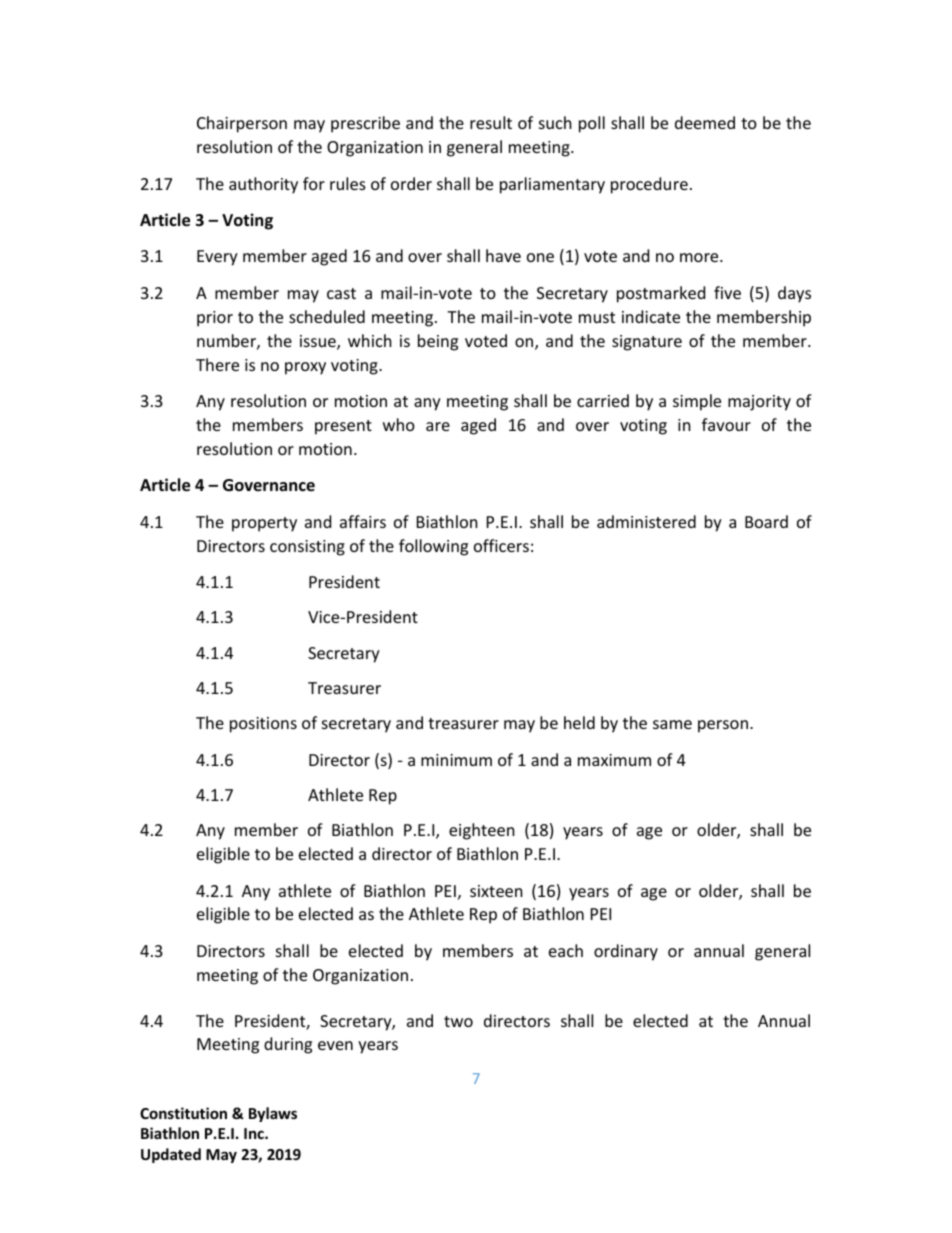  What do you see at coordinates (501, 545) in the screenshot?
I see `officers` at bounding box center [501, 545].
